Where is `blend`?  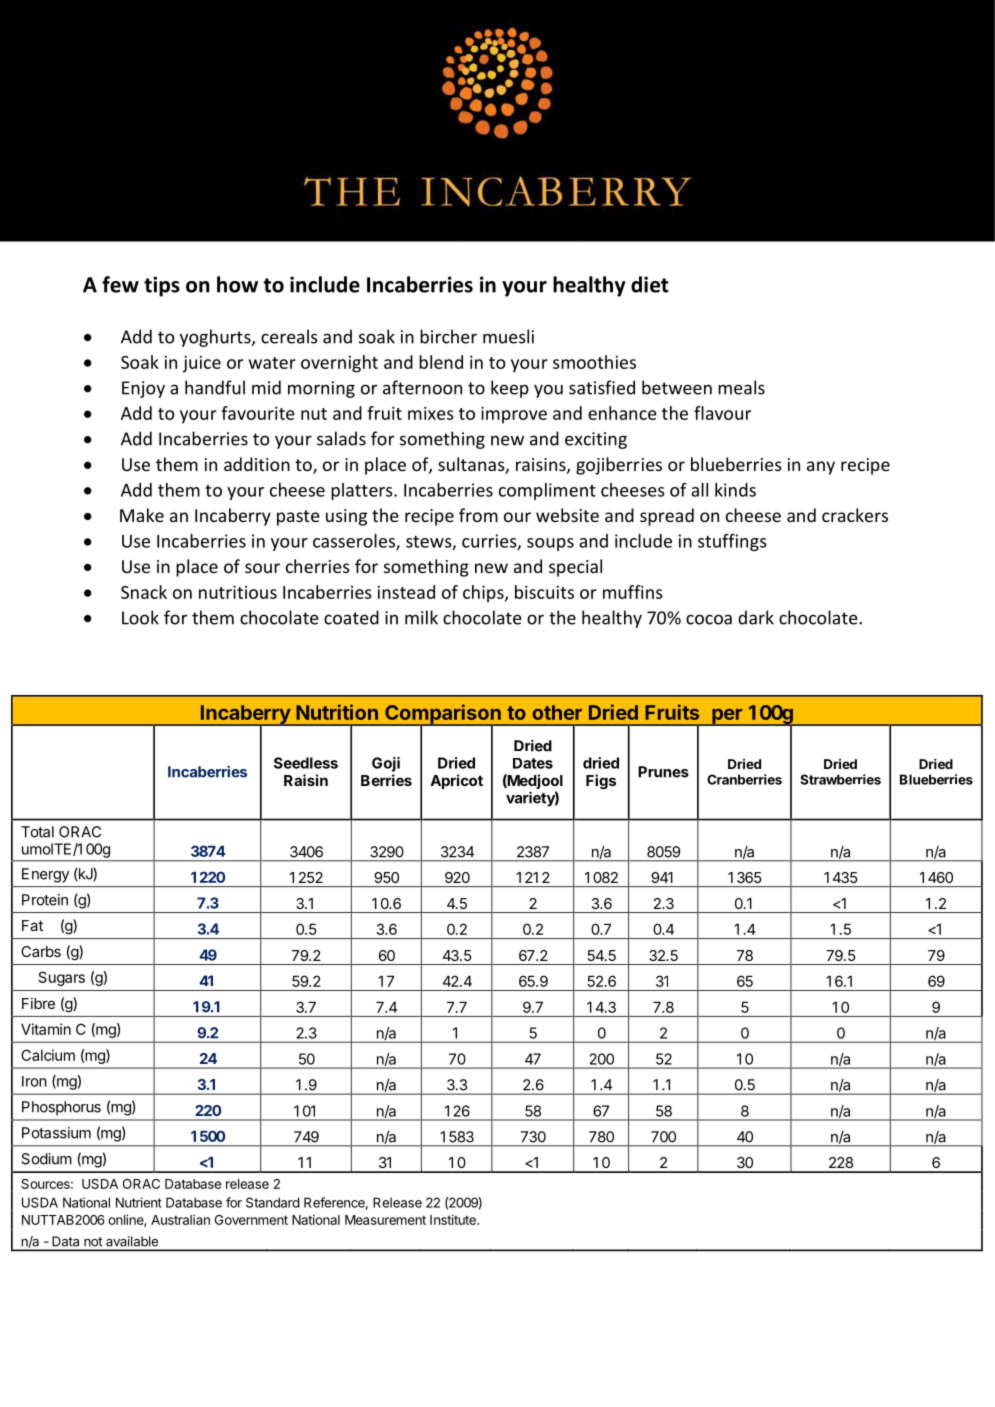
blend is located at coordinates (441, 362).
